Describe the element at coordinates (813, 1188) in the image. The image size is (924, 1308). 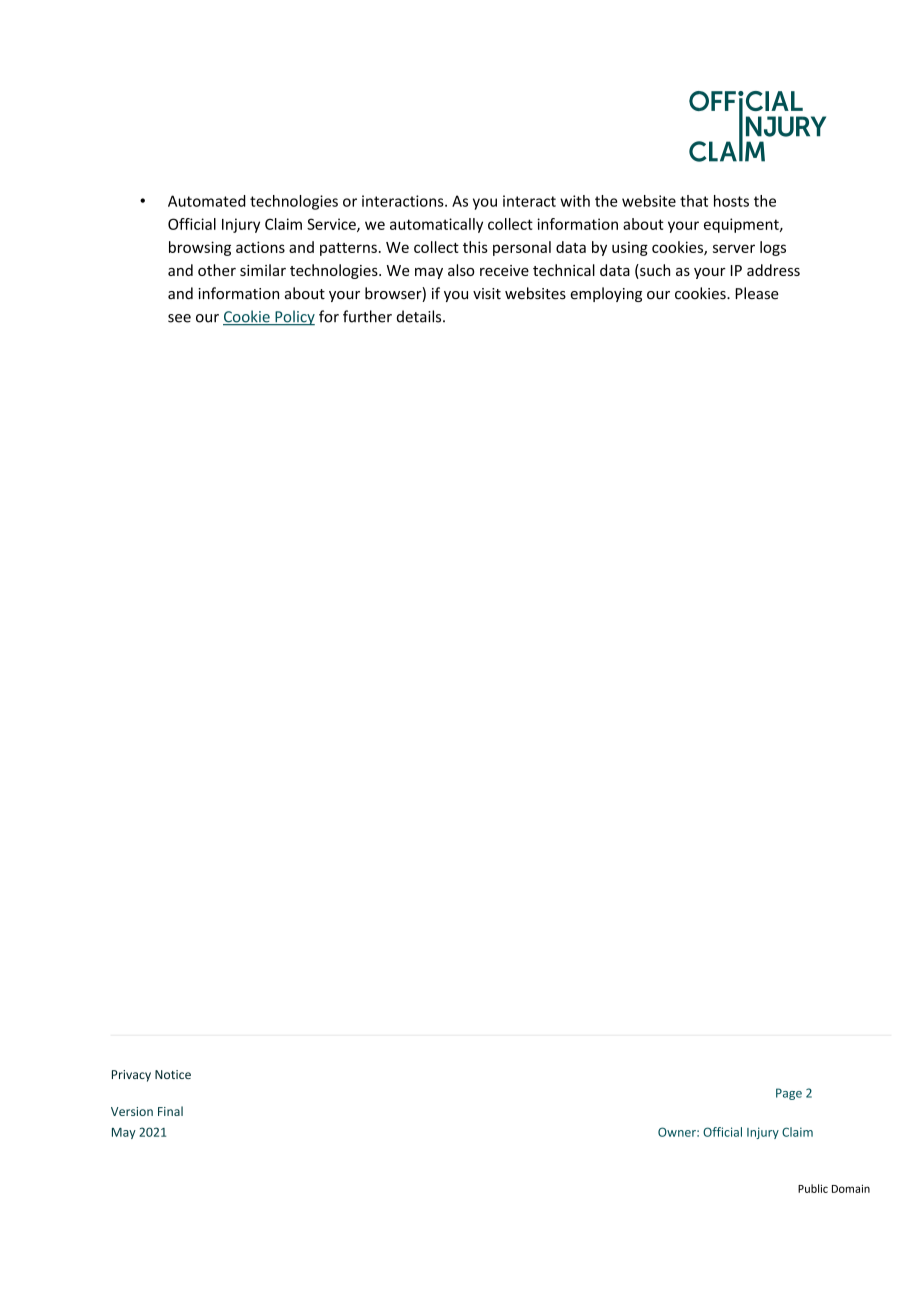
I see `Public` at that location.
